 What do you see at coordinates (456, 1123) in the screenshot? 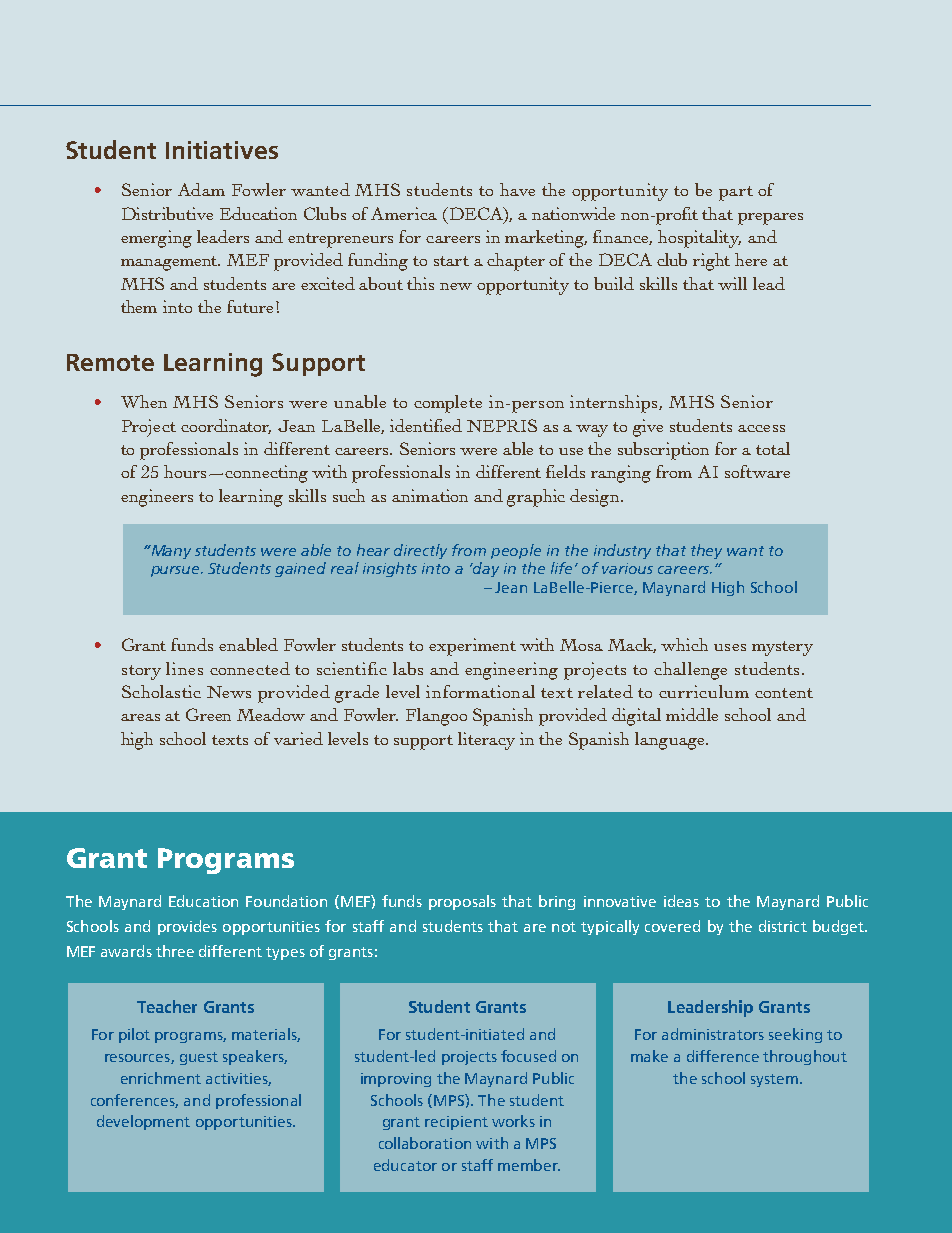
I see `recipient` at bounding box center [456, 1123].
